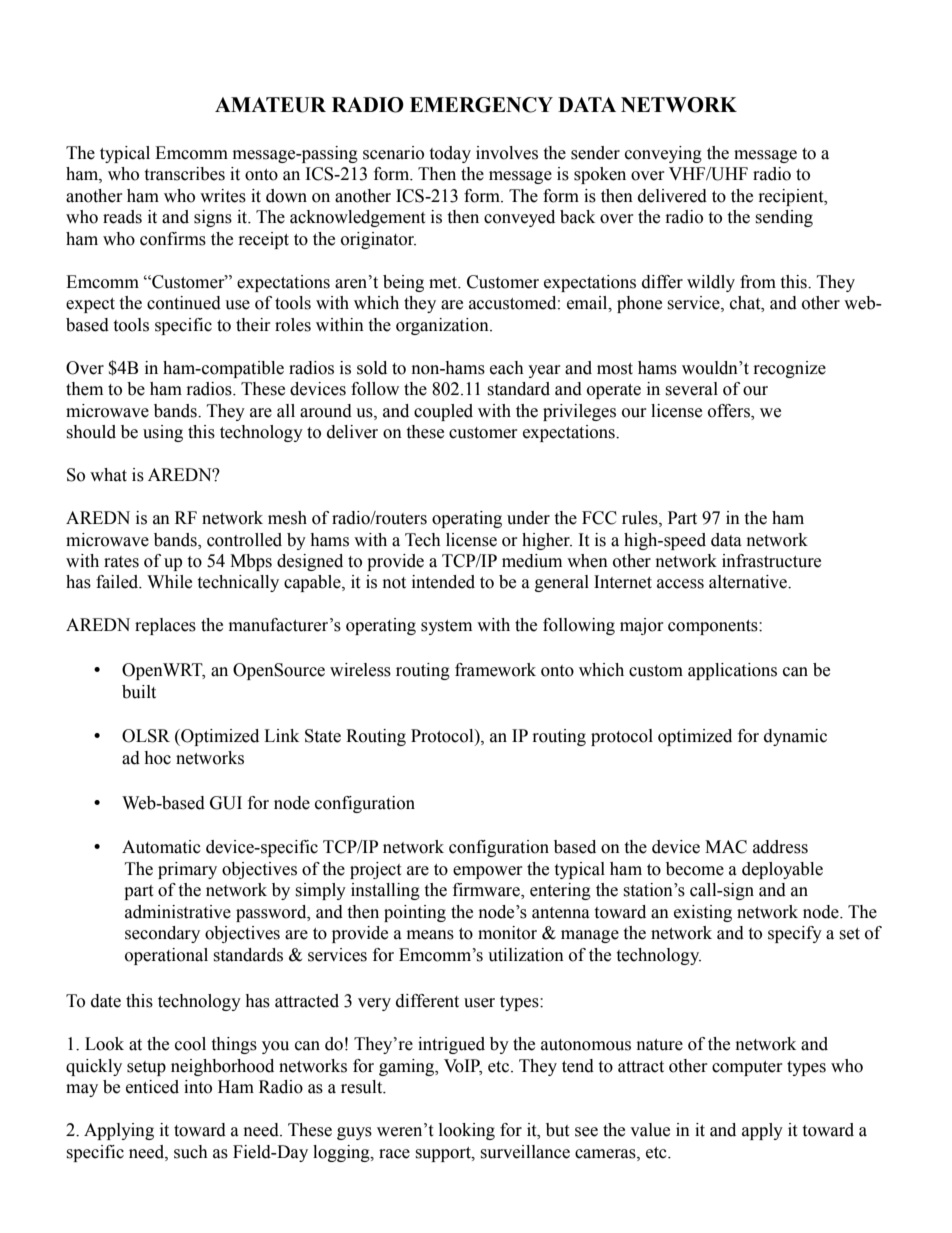 The width and height of the screenshot is (952, 1233). I want to click on empower, so click(488, 872).
